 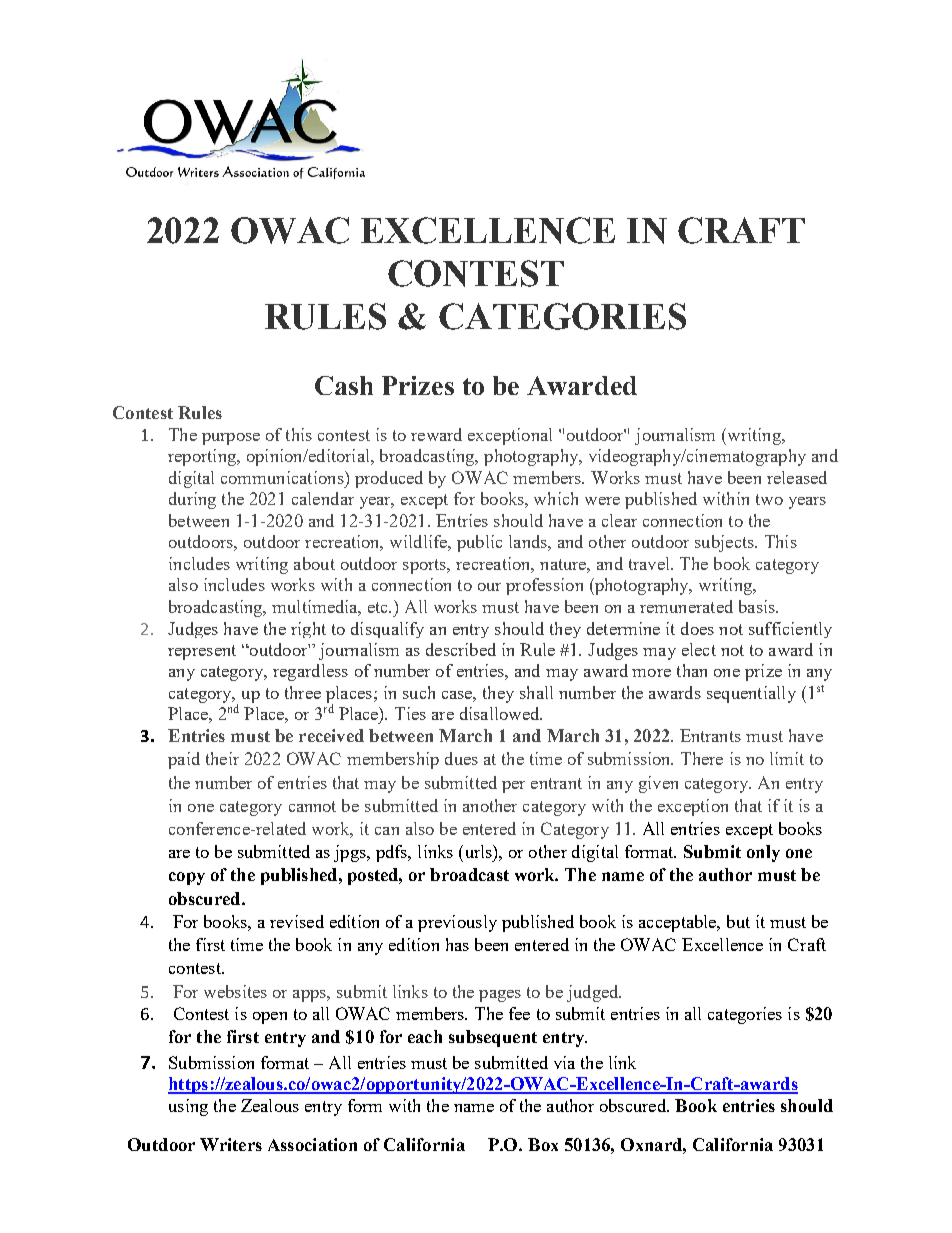 I want to click on copy, so click(x=187, y=878).
